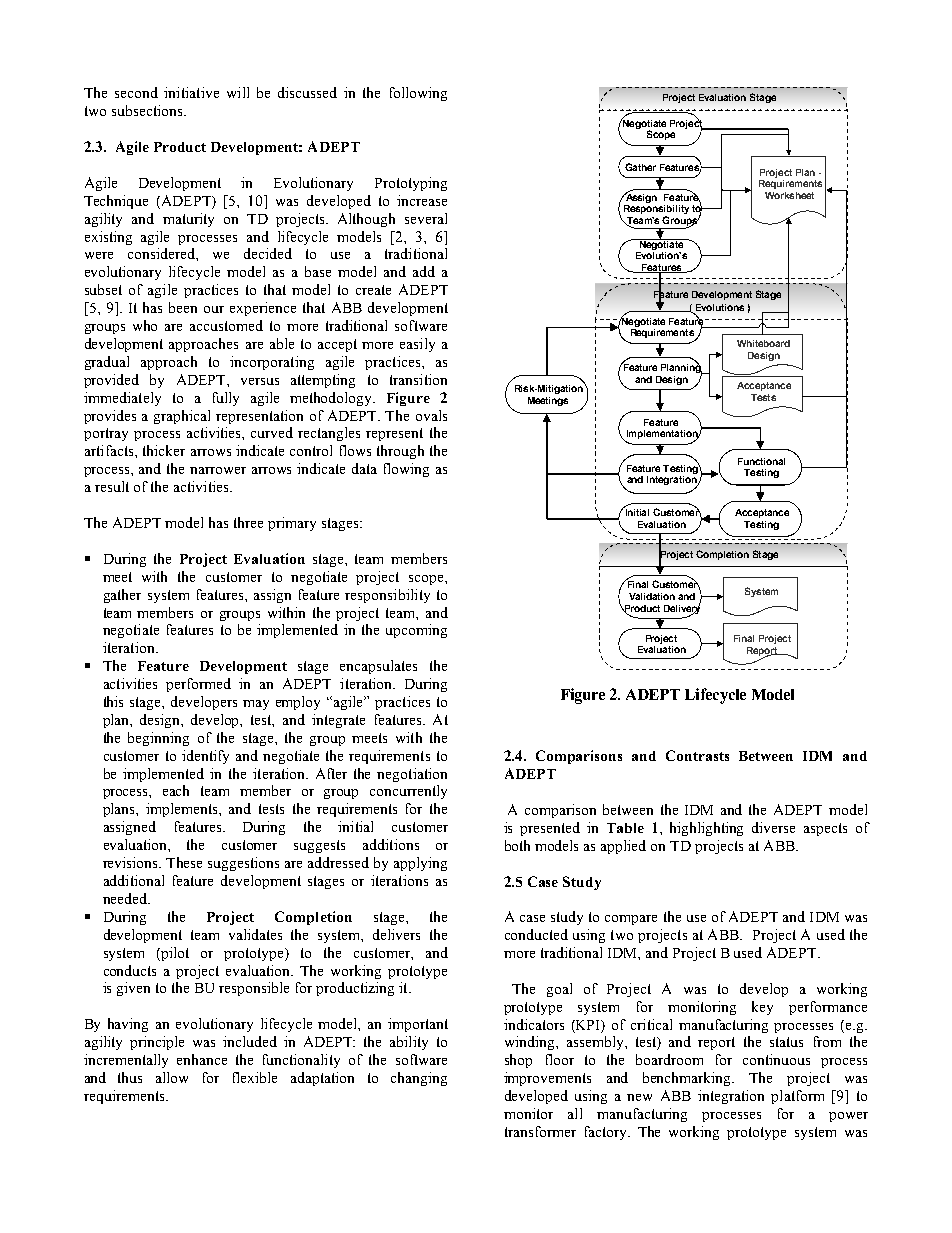  I want to click on performed, so click(198, 685).
